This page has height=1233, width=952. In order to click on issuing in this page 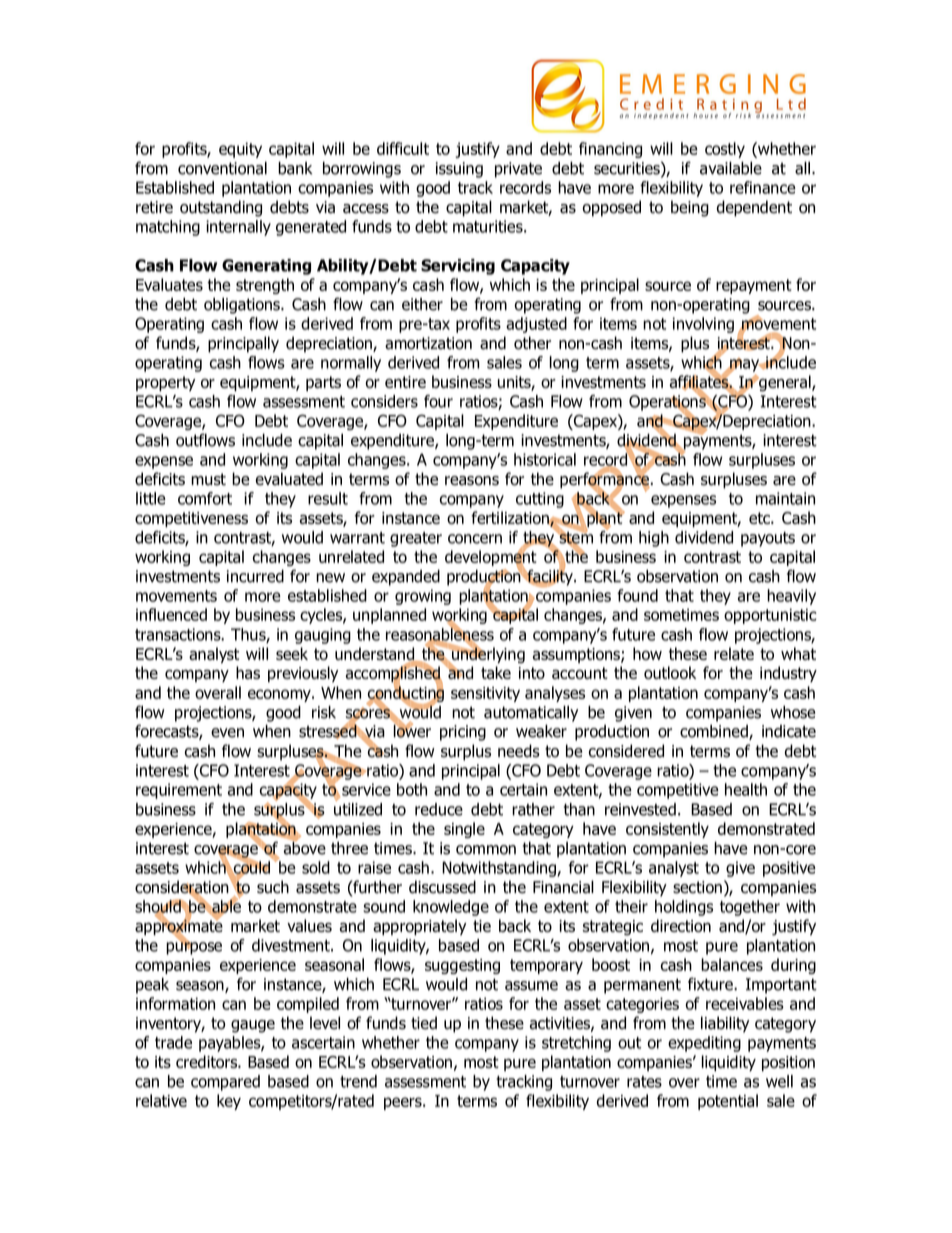, I will do `click(459, 170)`.
